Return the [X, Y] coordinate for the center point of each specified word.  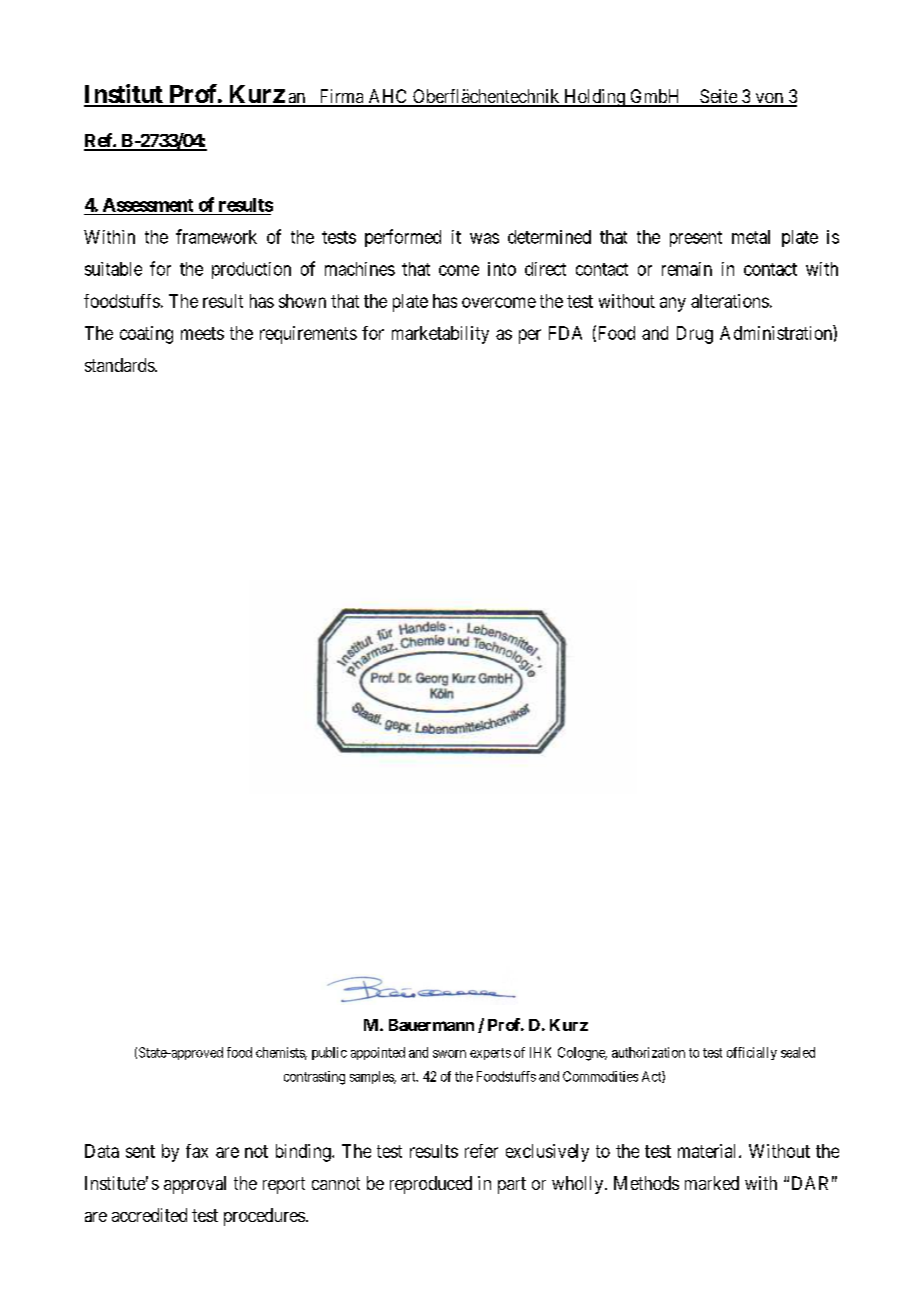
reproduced [431, 1185]
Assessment [148, 205]
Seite [718, 97]
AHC [388, 97]
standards [120, 365]
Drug [695, 335]
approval [195, 1185]
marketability [440, 335]
